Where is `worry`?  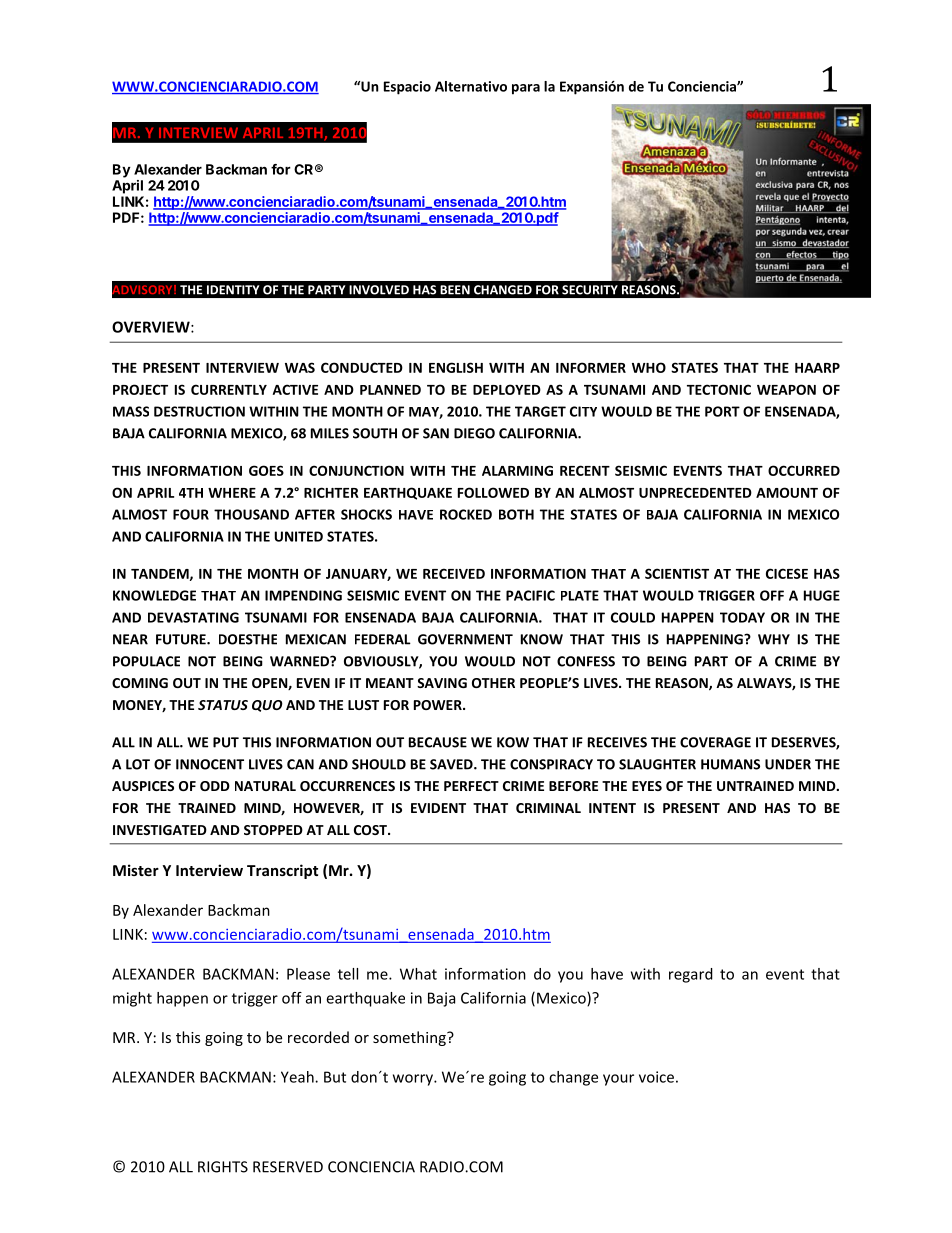
worry is located at coordinates (414, 1080).
